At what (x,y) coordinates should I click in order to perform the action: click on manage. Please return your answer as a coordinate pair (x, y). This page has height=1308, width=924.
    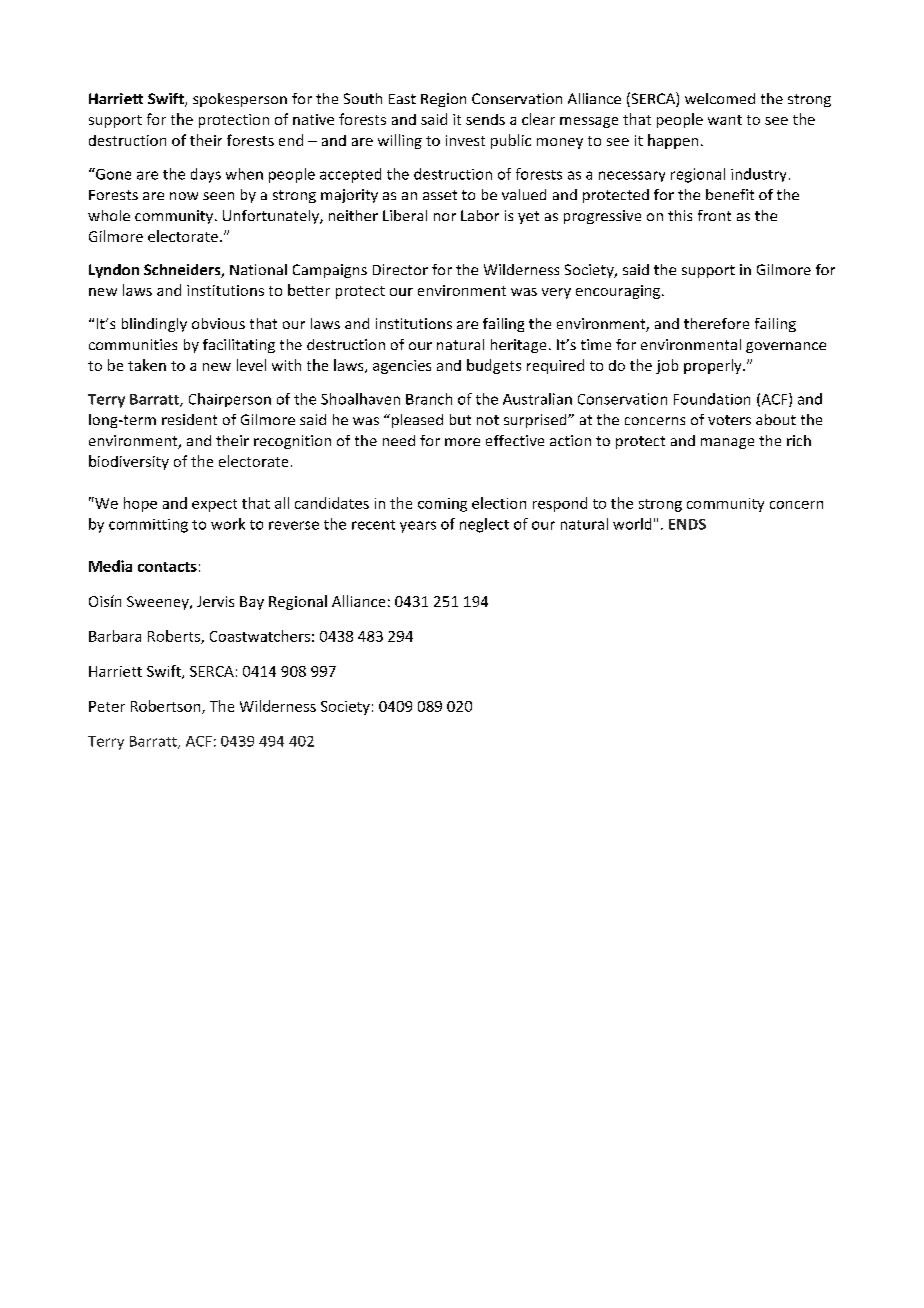
    Looking at the image, I should click on (727, 443).
